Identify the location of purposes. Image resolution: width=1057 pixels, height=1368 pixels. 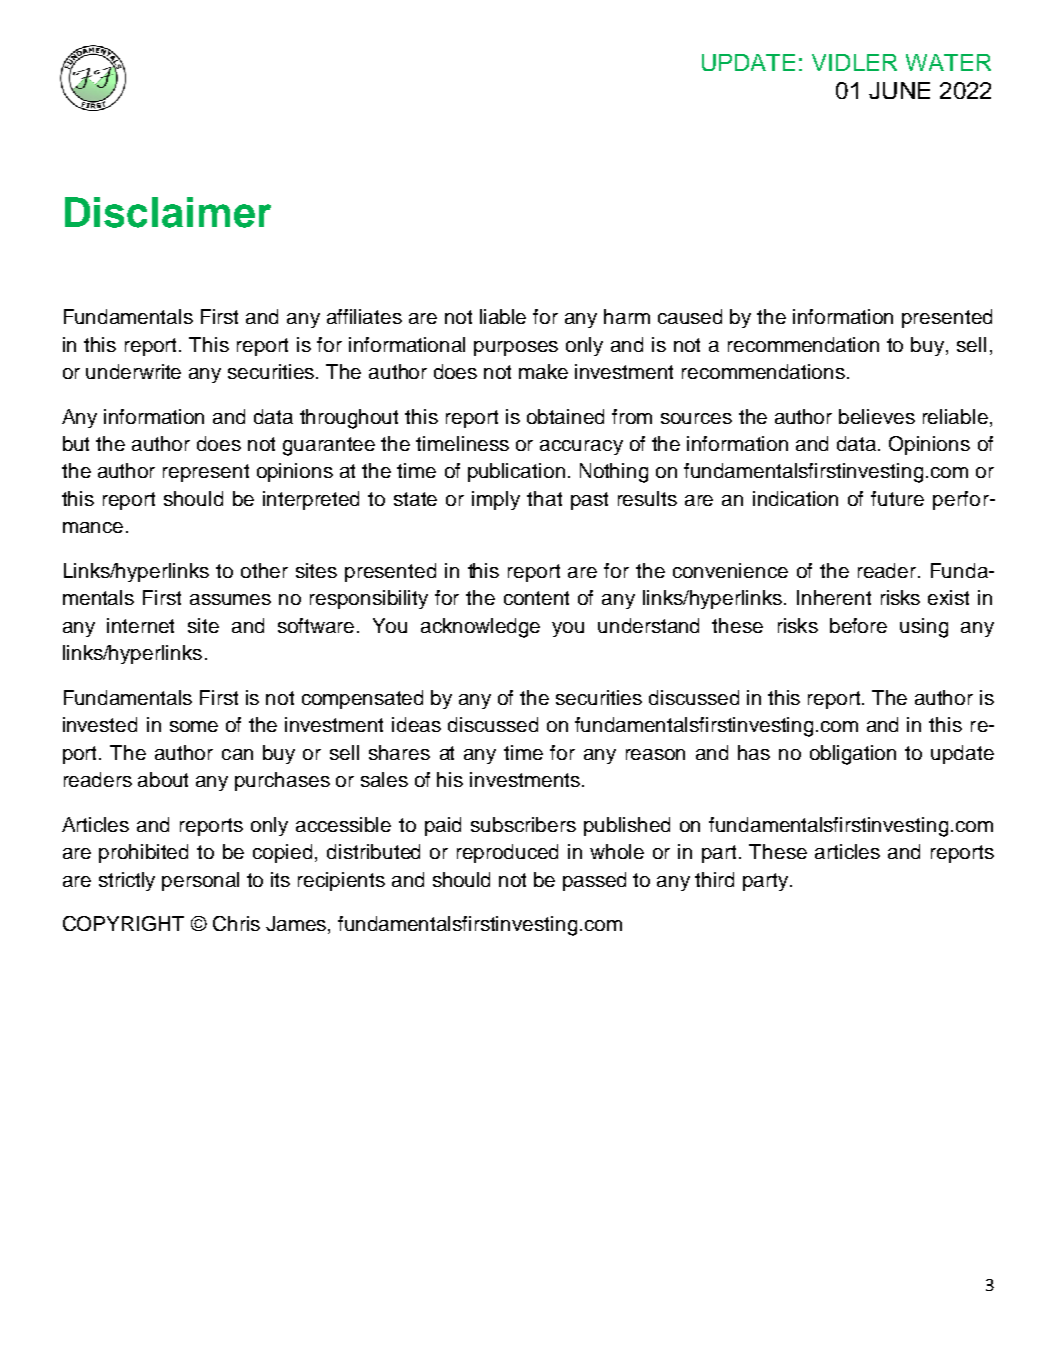
(516, 348).
